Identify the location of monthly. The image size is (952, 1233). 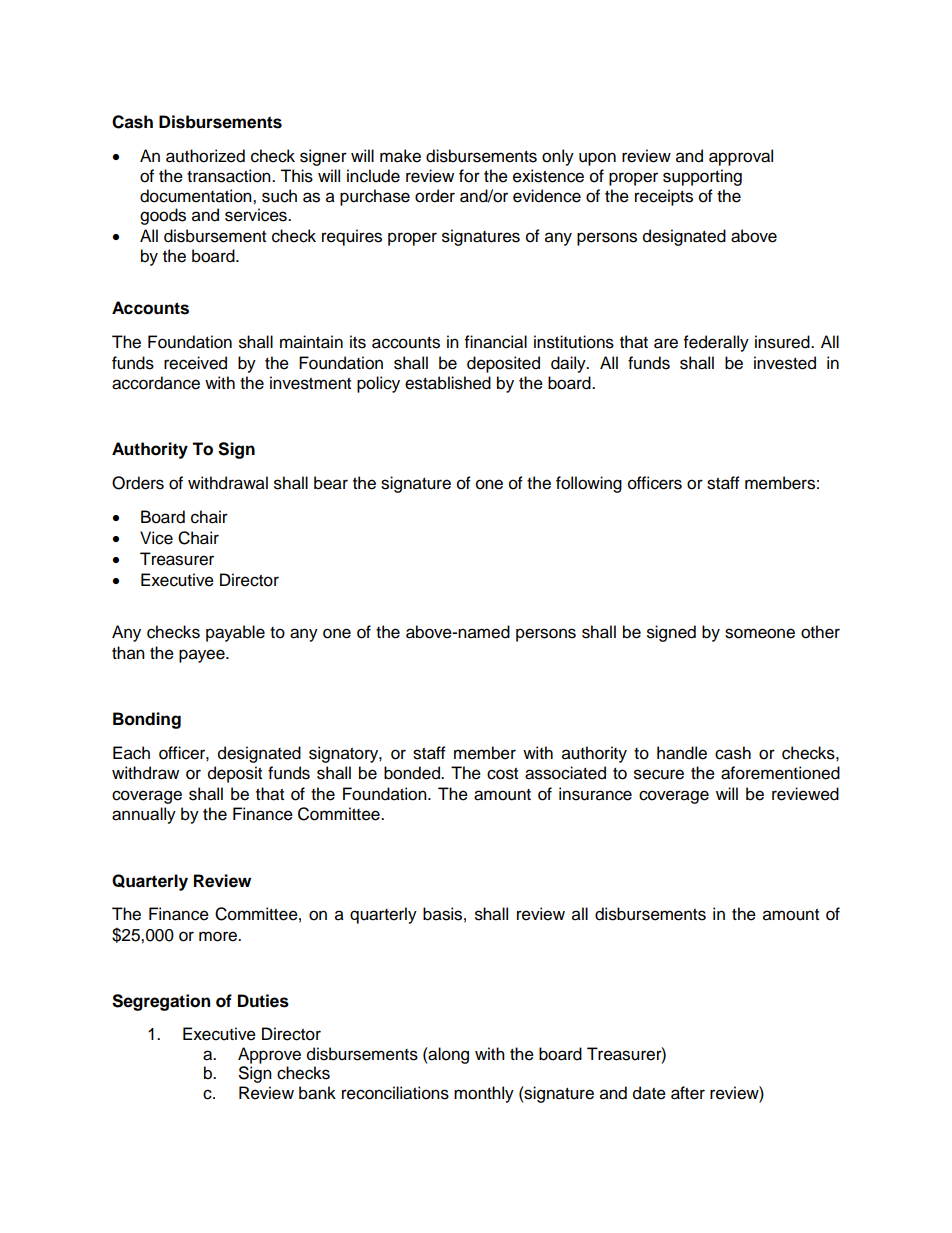
(484, 1094).
